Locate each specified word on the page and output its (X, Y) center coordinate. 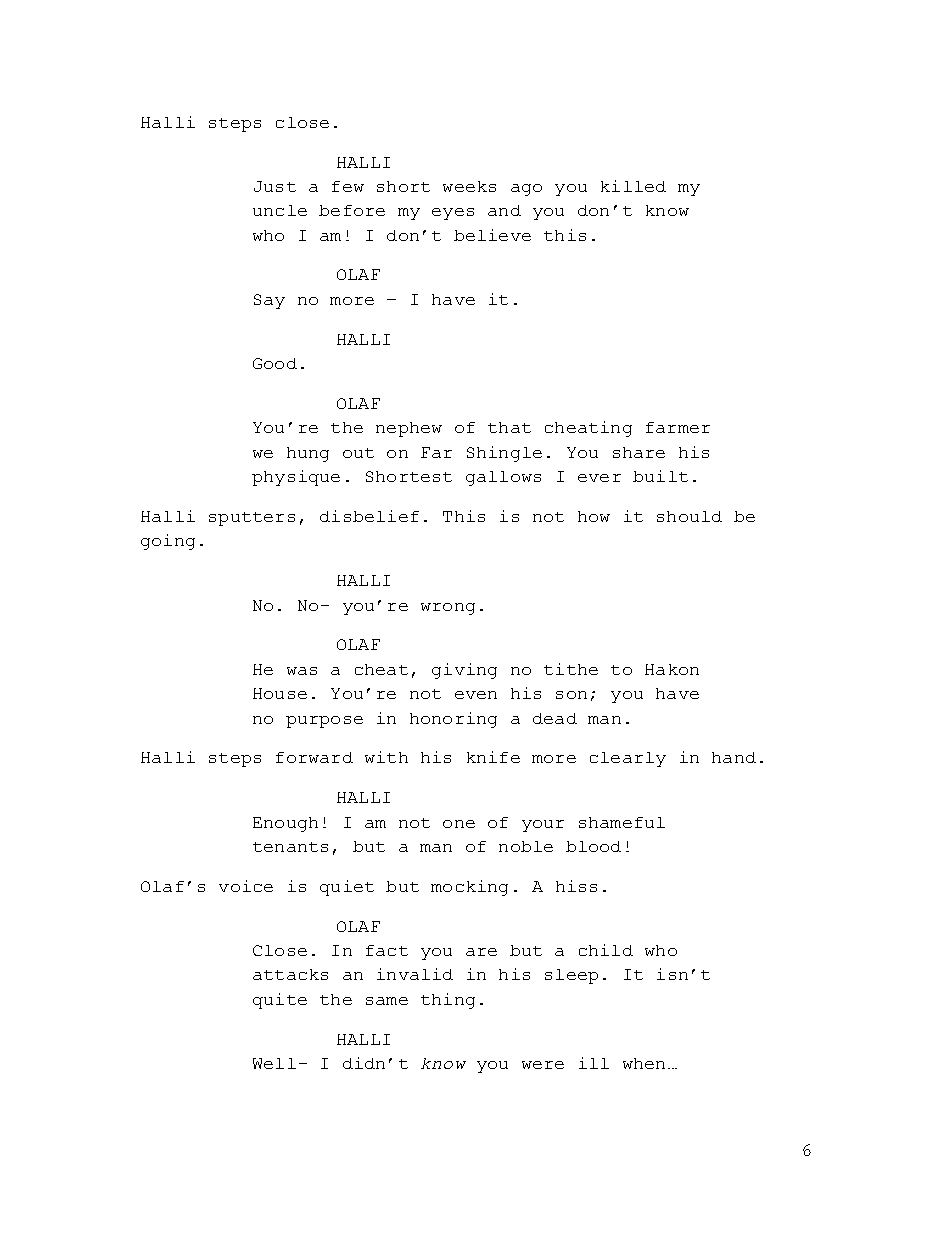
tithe (571, 669)
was (302, 671)
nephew (409, 429)
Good (275, 363)
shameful (622, 822)
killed (633, 186)
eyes (453, 214)
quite (280, 1001)
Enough (285, 824)
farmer (678, 427)
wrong (448, 609)
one (459, 824)
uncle (280, 210)
